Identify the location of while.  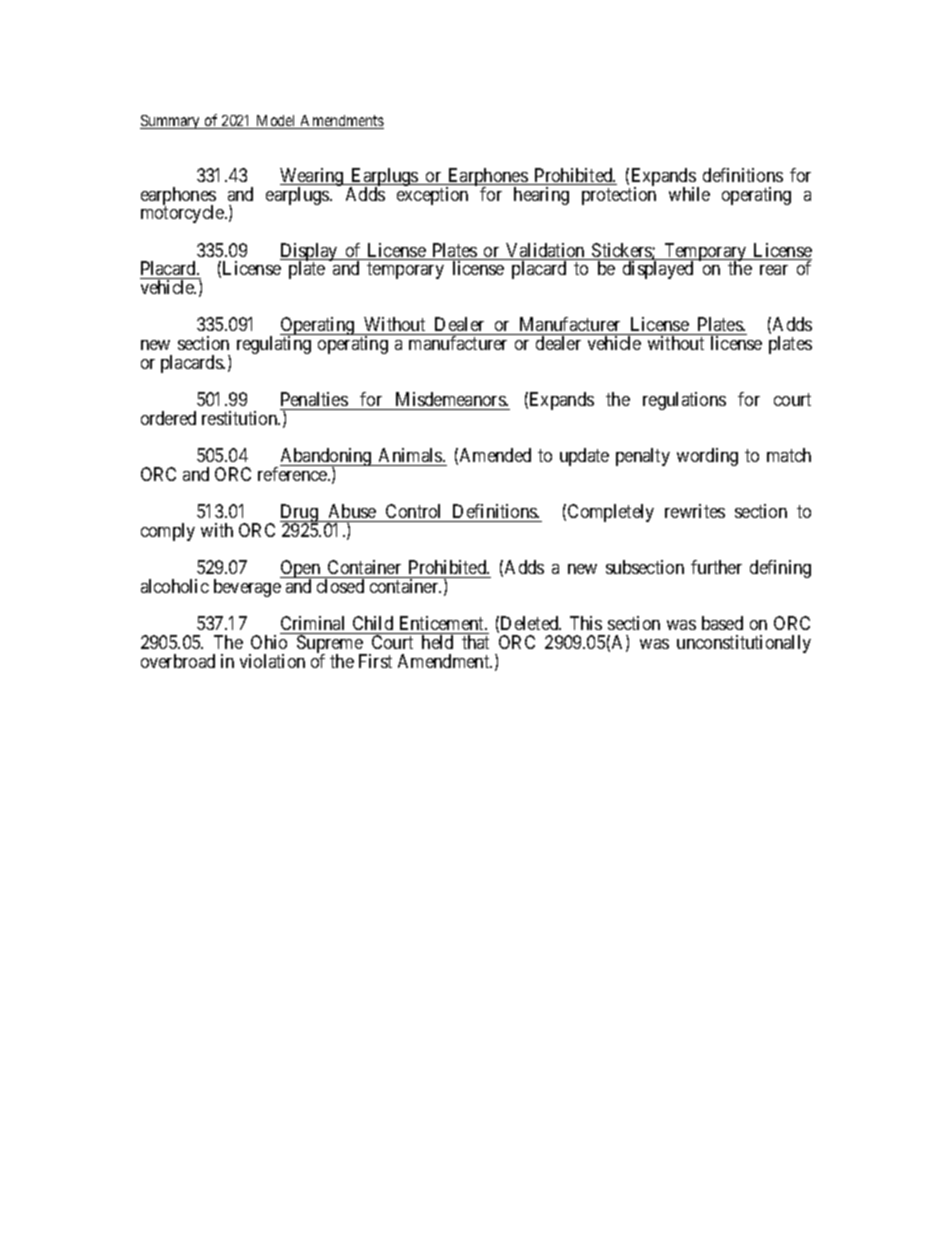
(689, 194).
